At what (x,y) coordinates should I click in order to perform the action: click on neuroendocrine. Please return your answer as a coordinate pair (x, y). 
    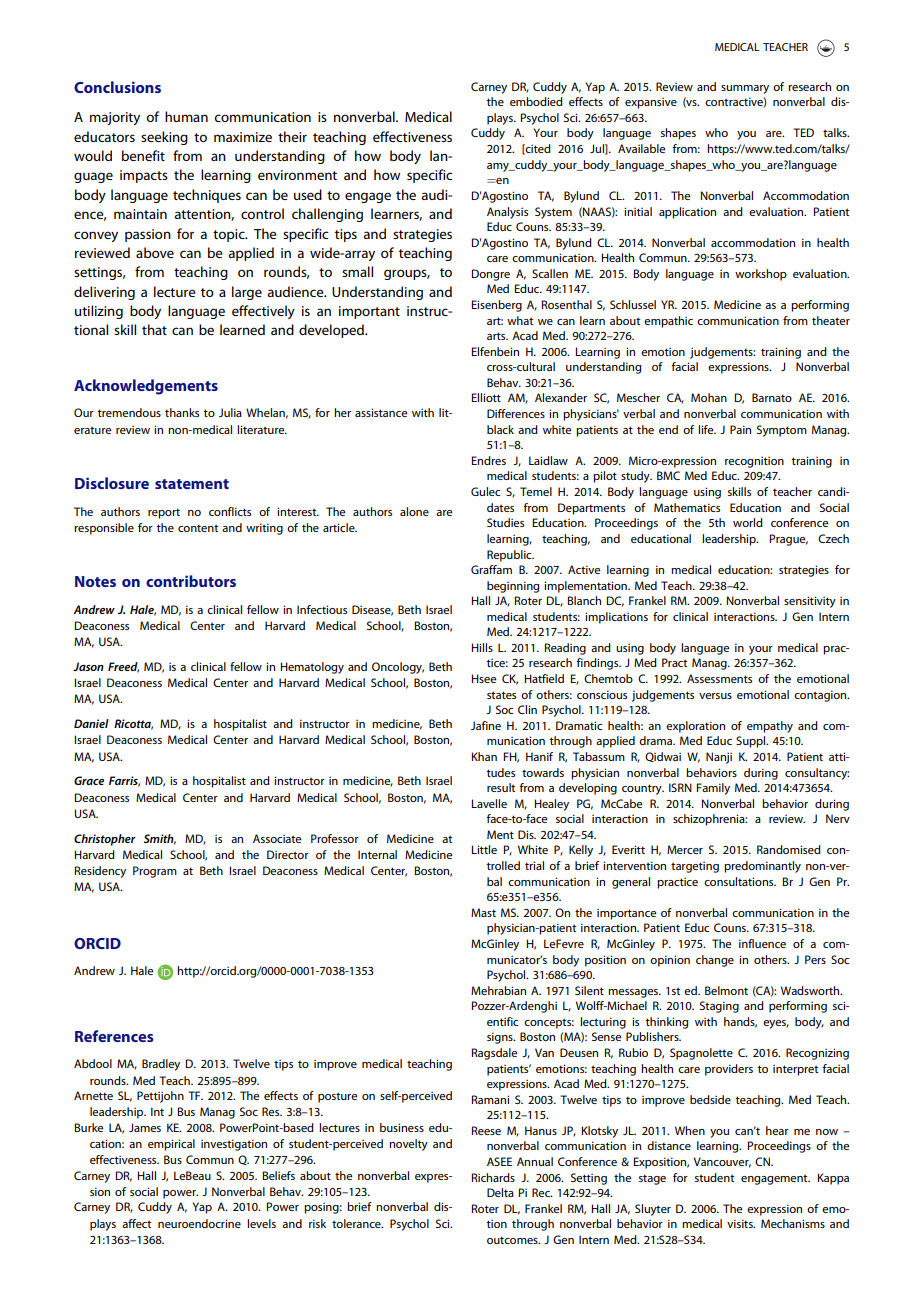
    Looking at the image, I should click on (199, 1223).
